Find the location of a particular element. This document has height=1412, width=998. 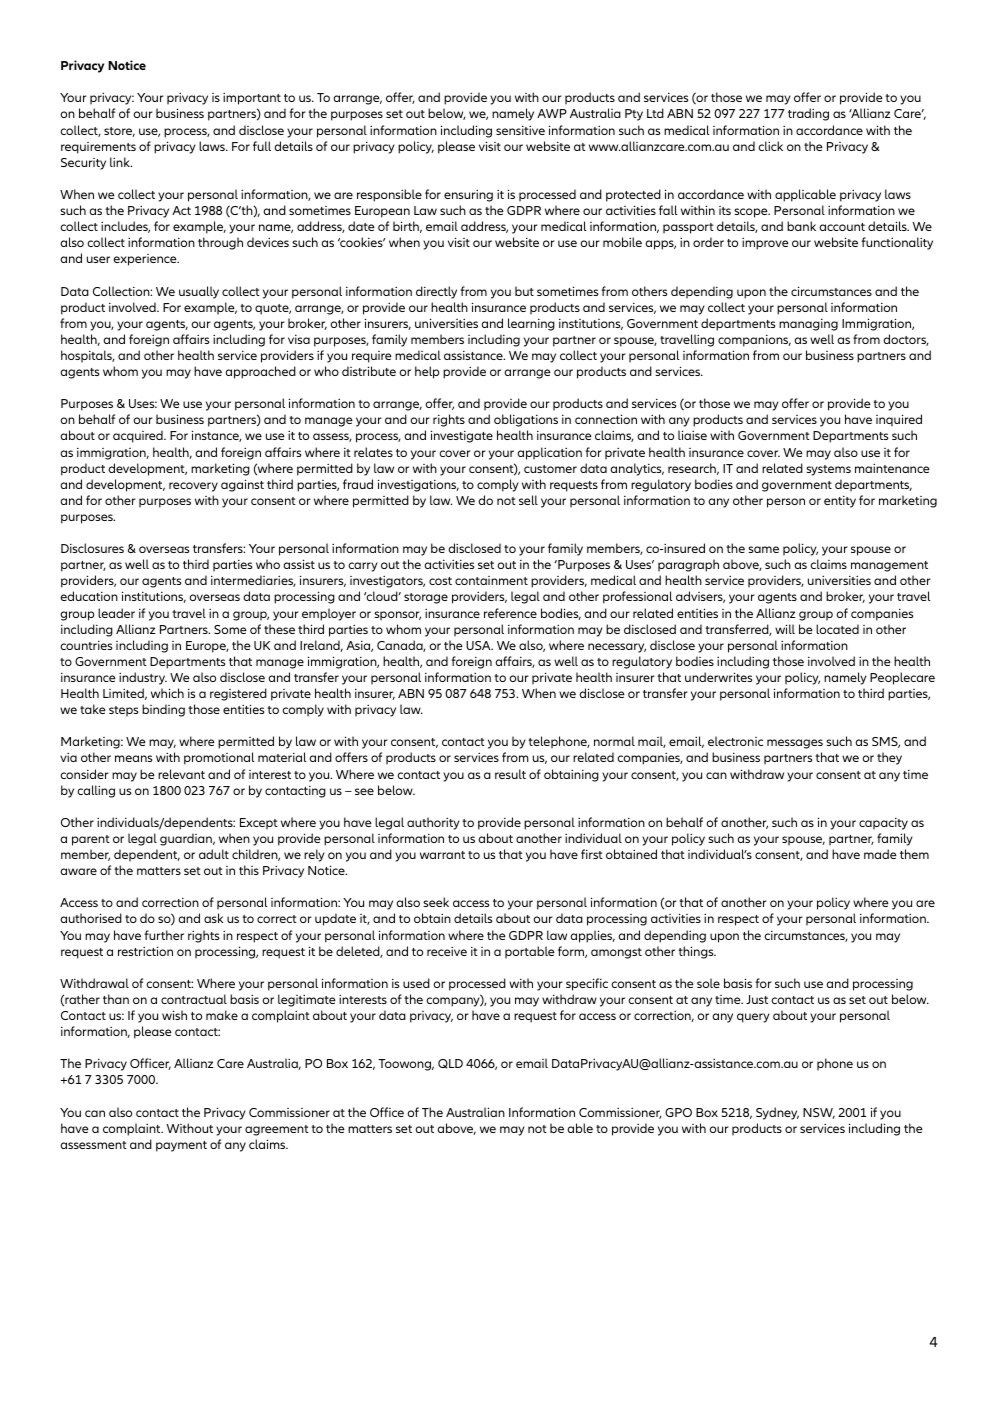

investigate is located at coordinates (462, 436).
